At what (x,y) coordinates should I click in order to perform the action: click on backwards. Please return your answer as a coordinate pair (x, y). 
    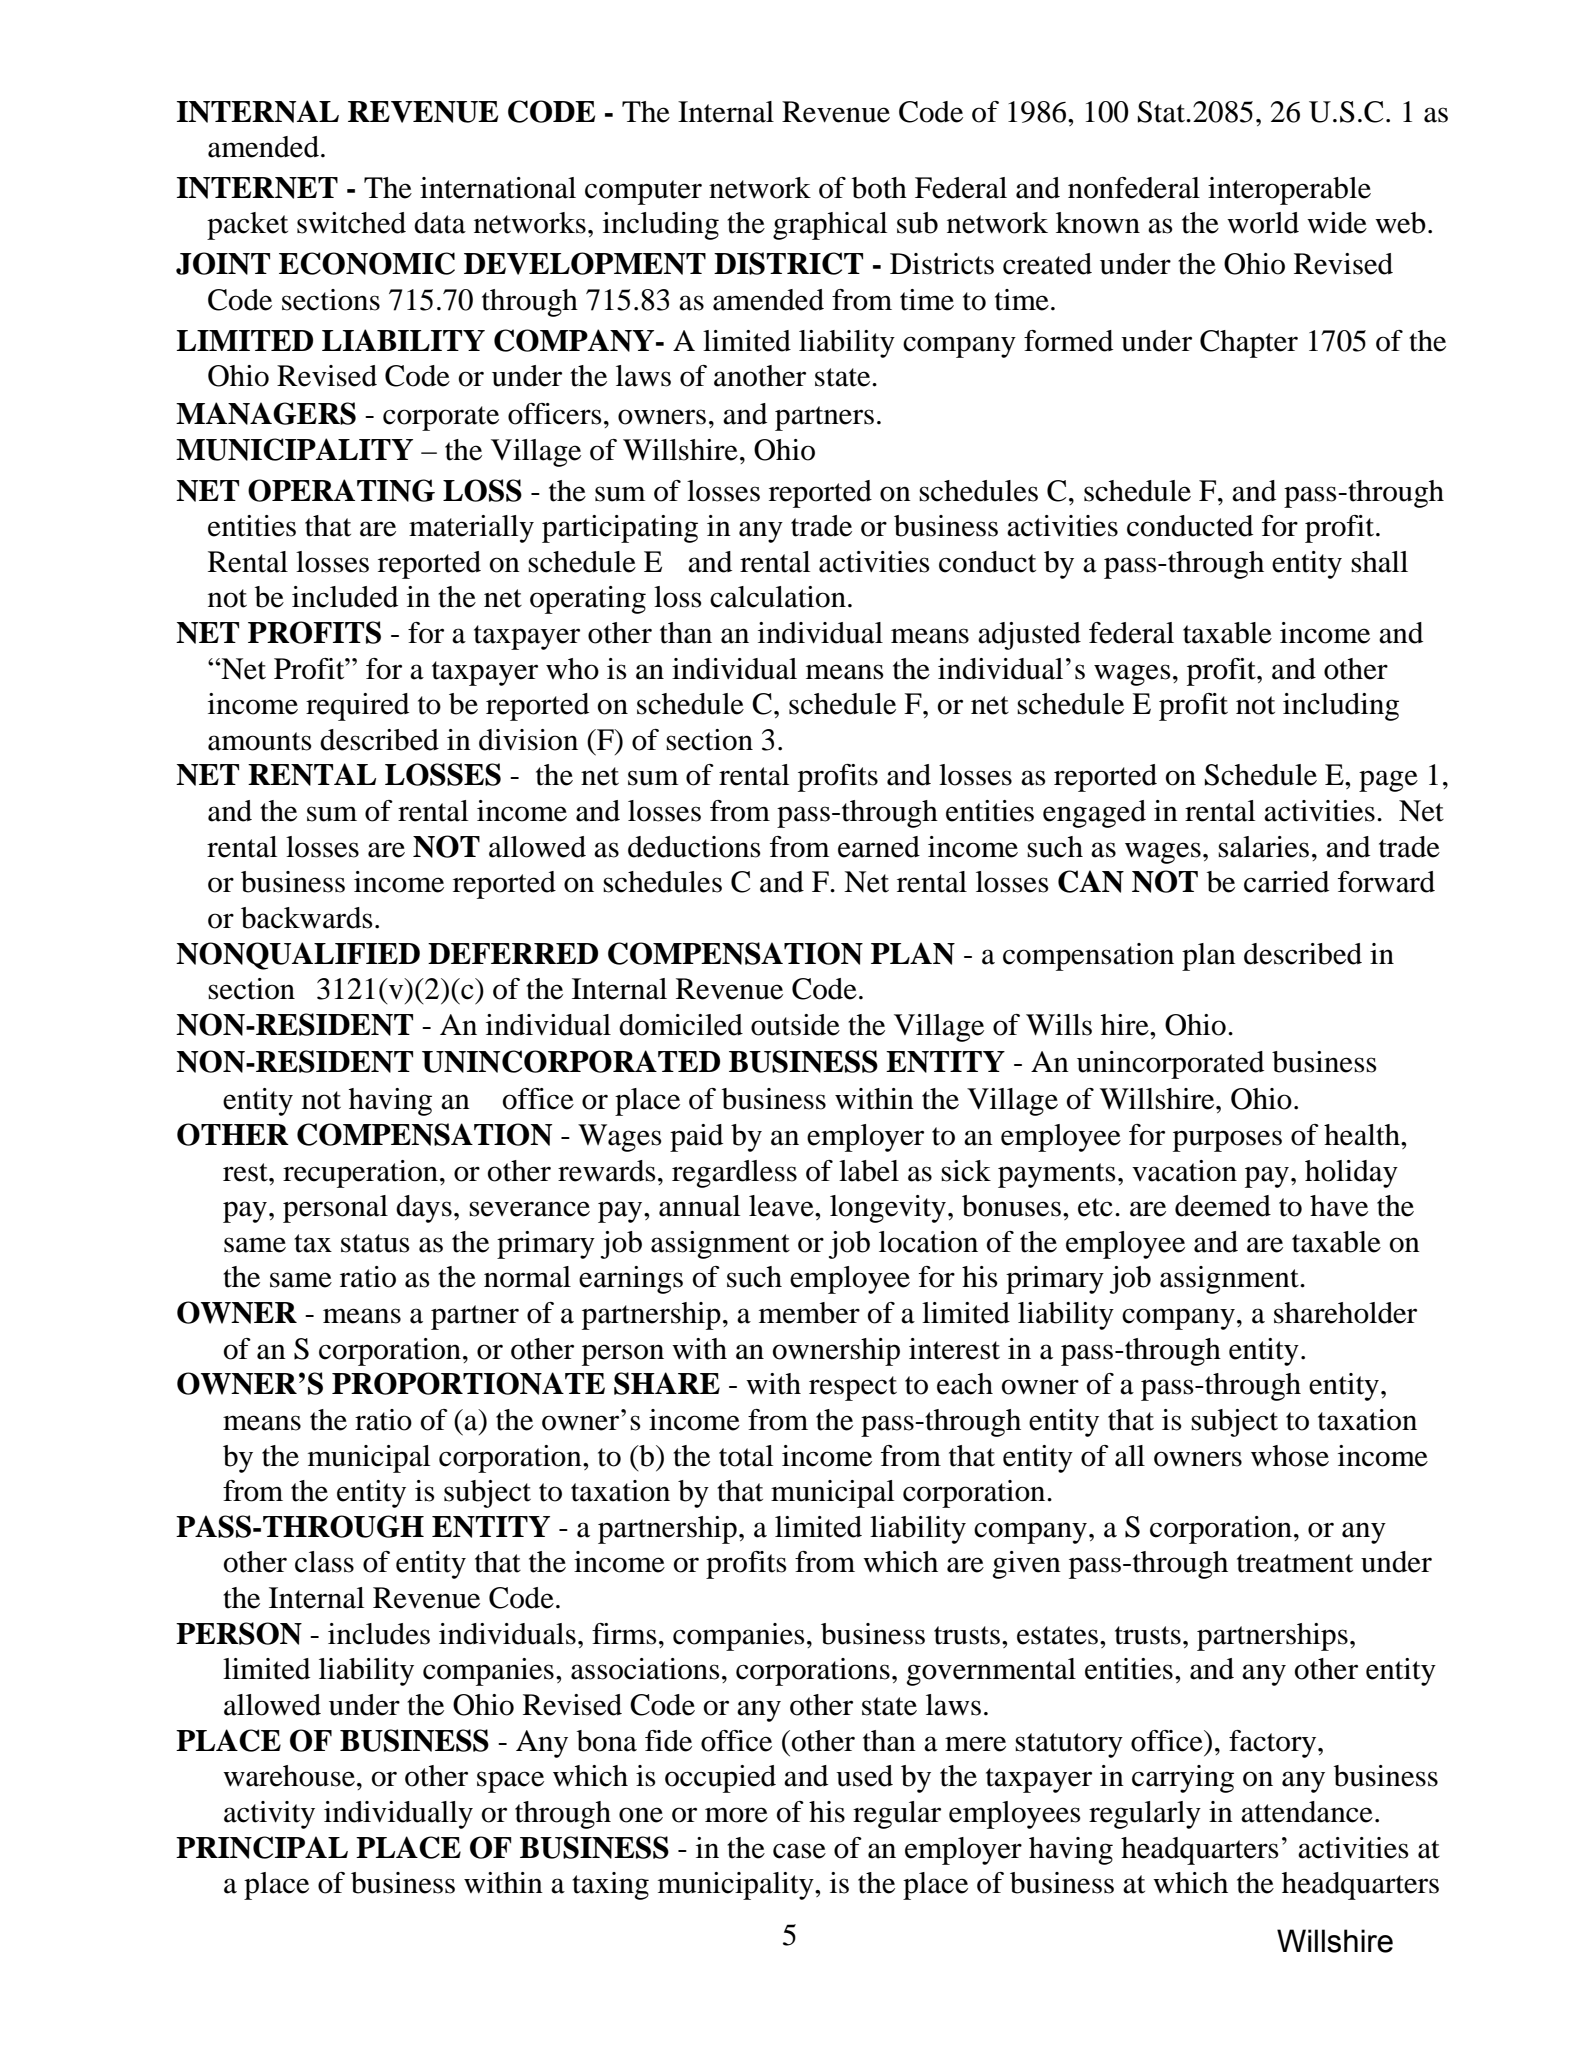
    Looking at the image, I should click on (307, 918).
